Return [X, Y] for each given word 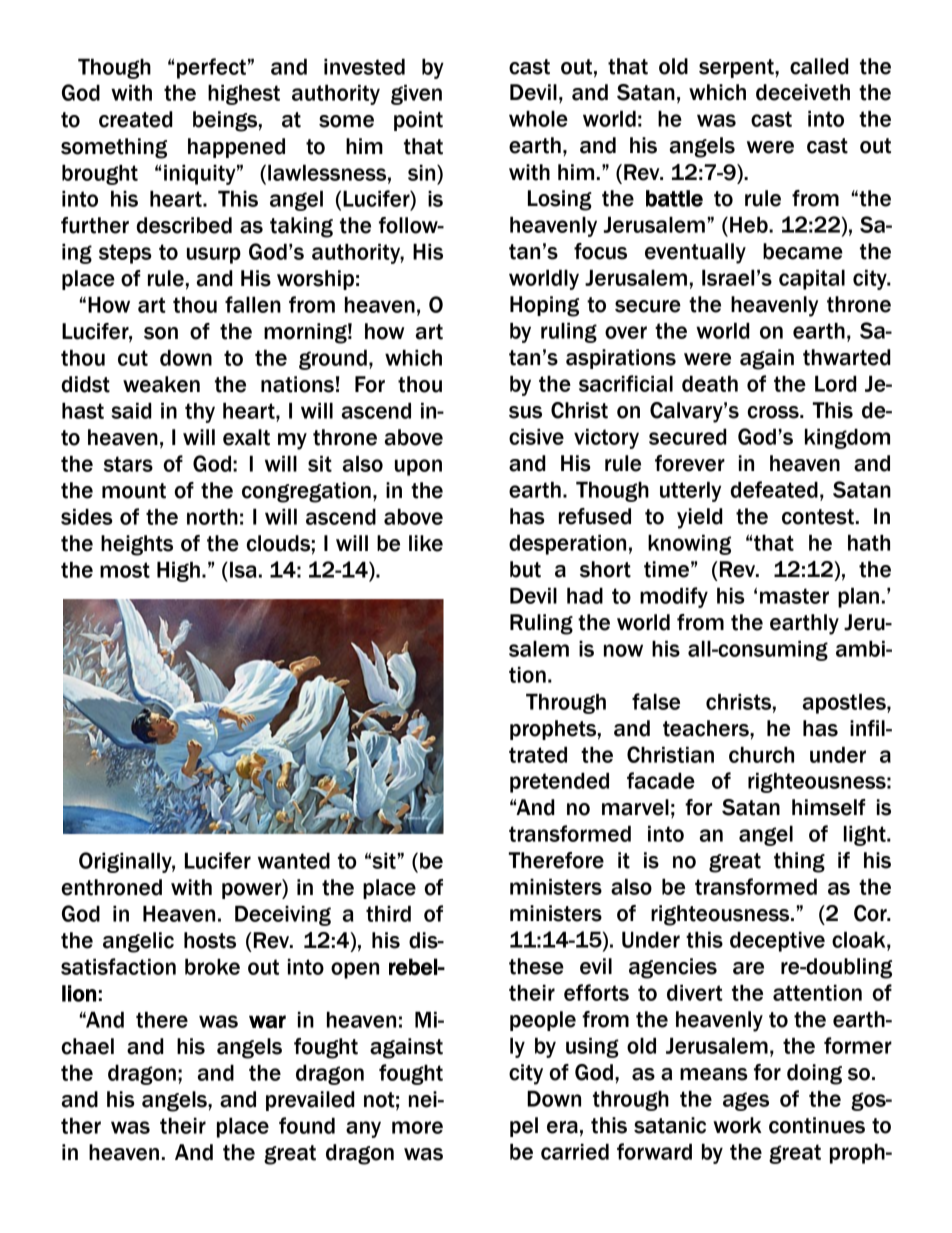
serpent [737, 68]
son [161, 333]
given [416, 94]
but [525, 569]
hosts [210, 940]
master [794, 596]
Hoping [544, 306]
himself [829, 807]
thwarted [847, 357]
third [388, 913]
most [125, 570]
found [307, 1125]
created [136, 119]
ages [746, 1101]
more [417, 1127]
